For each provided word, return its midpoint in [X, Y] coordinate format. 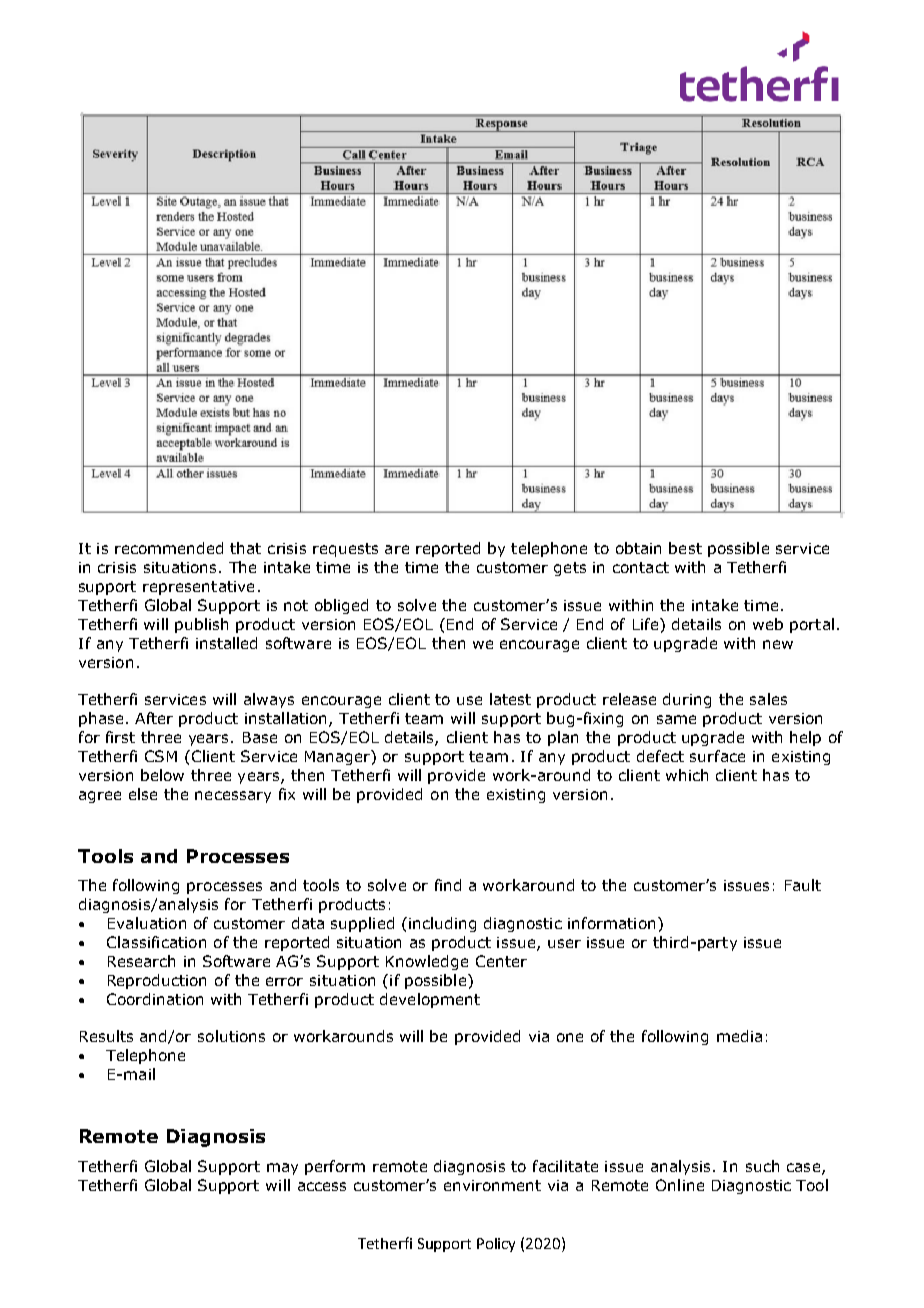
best [685, 548]
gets [570, 569]
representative [198, 588]
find [448, 885]
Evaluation [147, 923]
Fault [803, 885]
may [282, 1169]
